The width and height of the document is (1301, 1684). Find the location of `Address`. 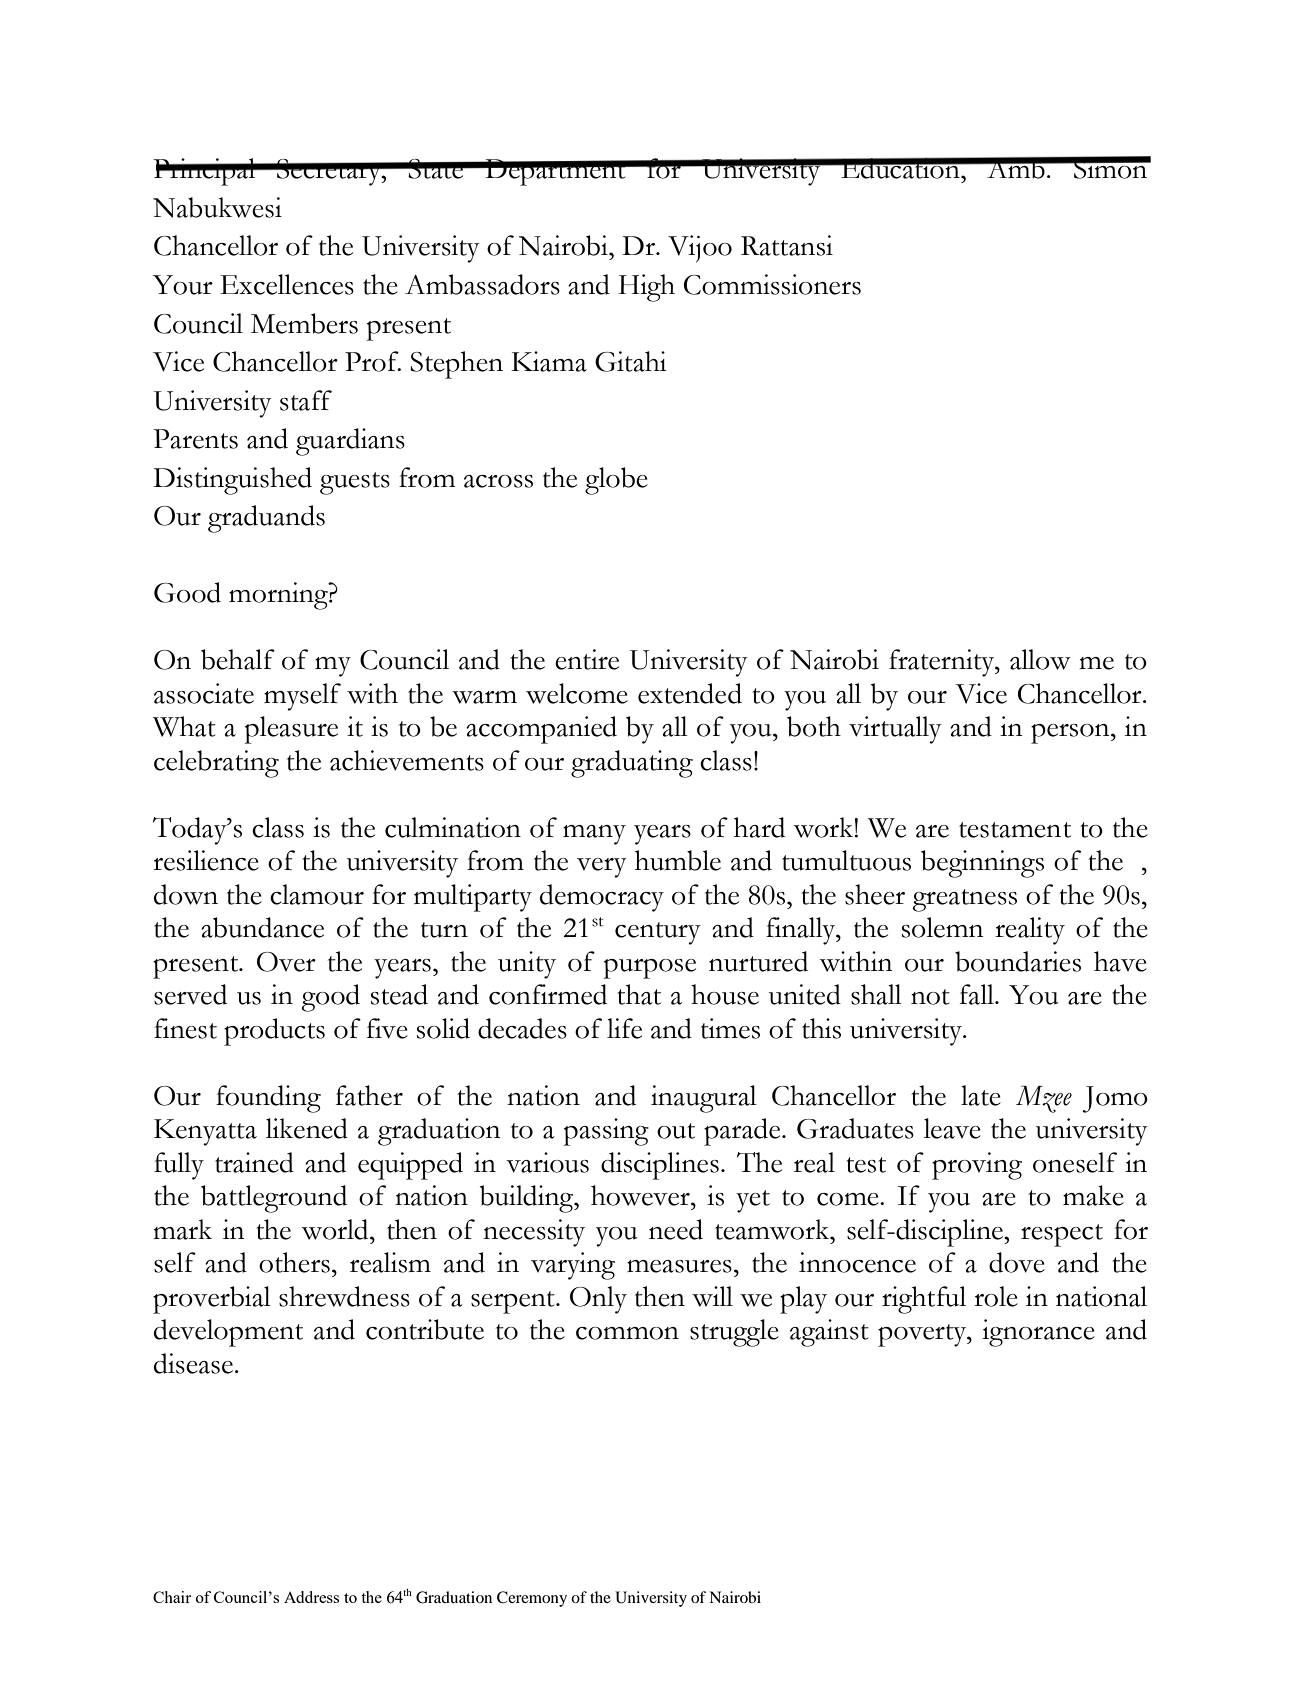

Address is located at coordinates (311, 1597).
